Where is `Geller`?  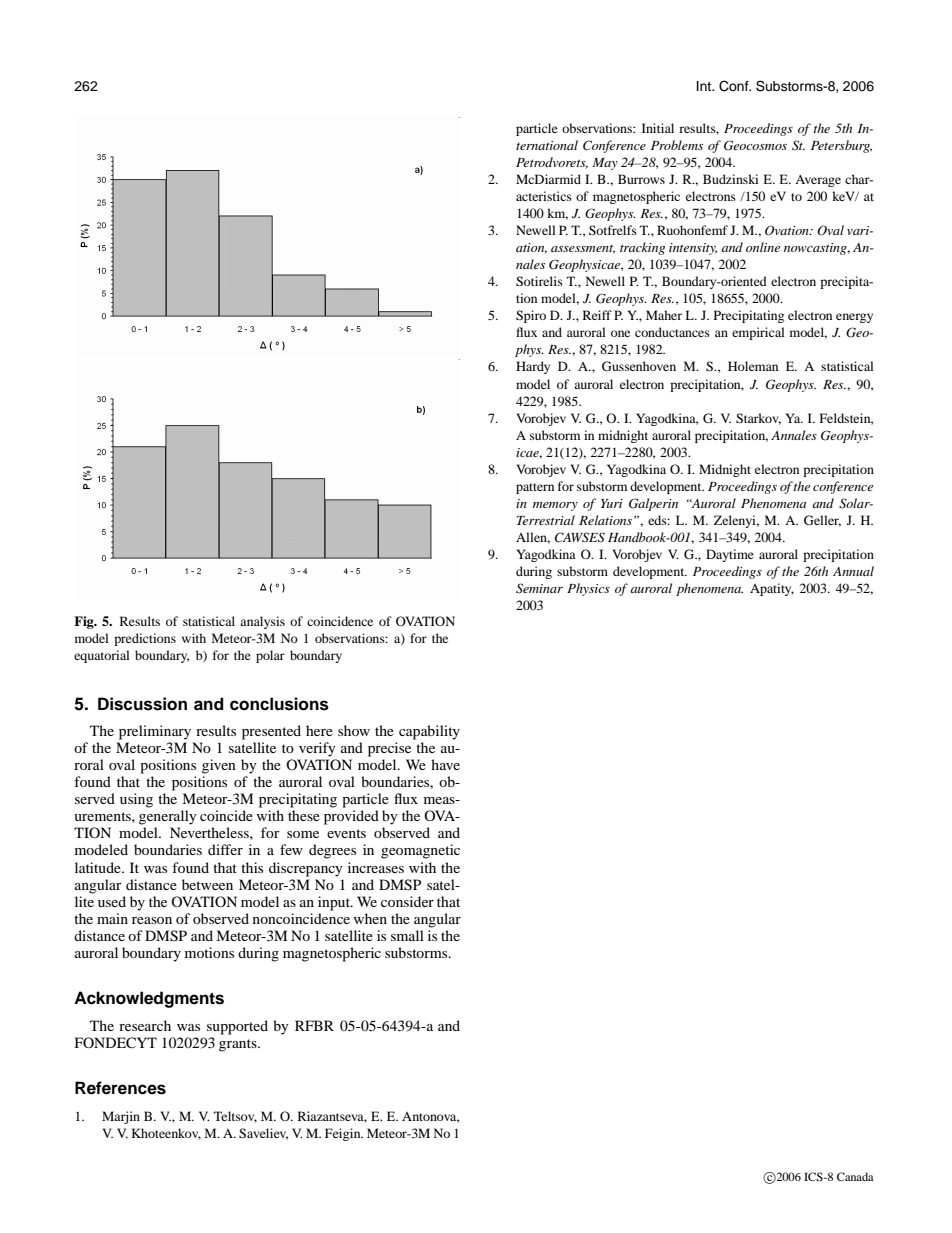
Geller is located at coordinates (822, 521).
